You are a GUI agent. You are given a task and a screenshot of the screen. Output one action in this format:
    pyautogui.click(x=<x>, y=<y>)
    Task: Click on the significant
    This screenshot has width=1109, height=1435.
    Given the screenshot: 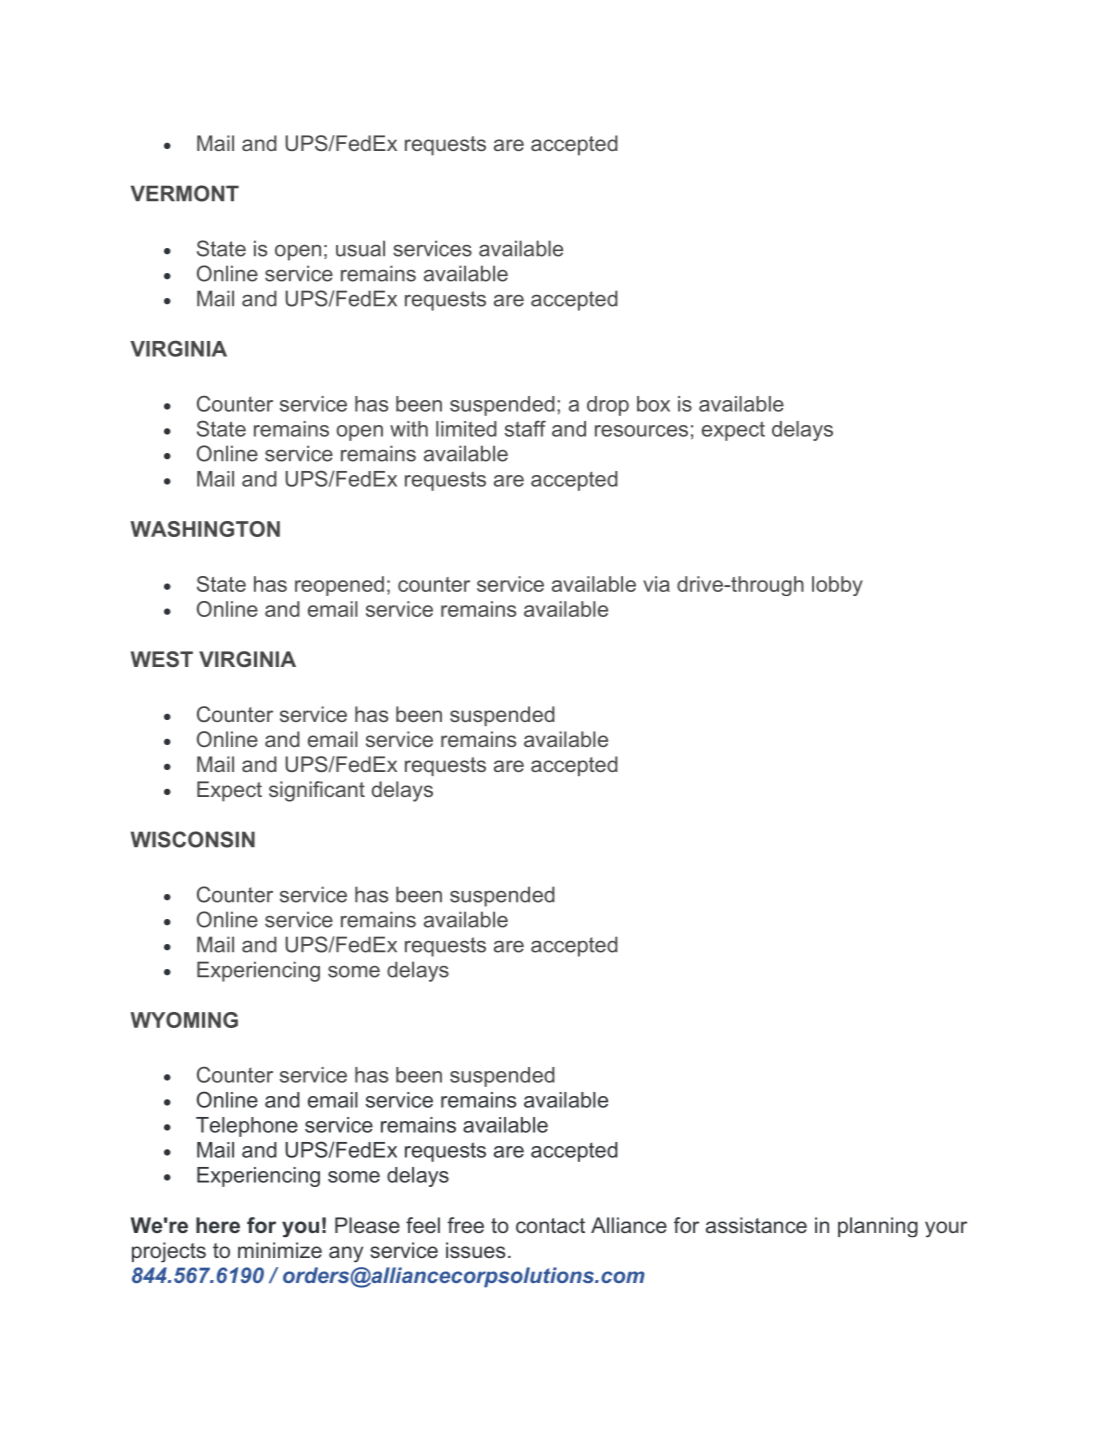 What is the action you would take?
    pyautogui.click(x=317, y=791)
